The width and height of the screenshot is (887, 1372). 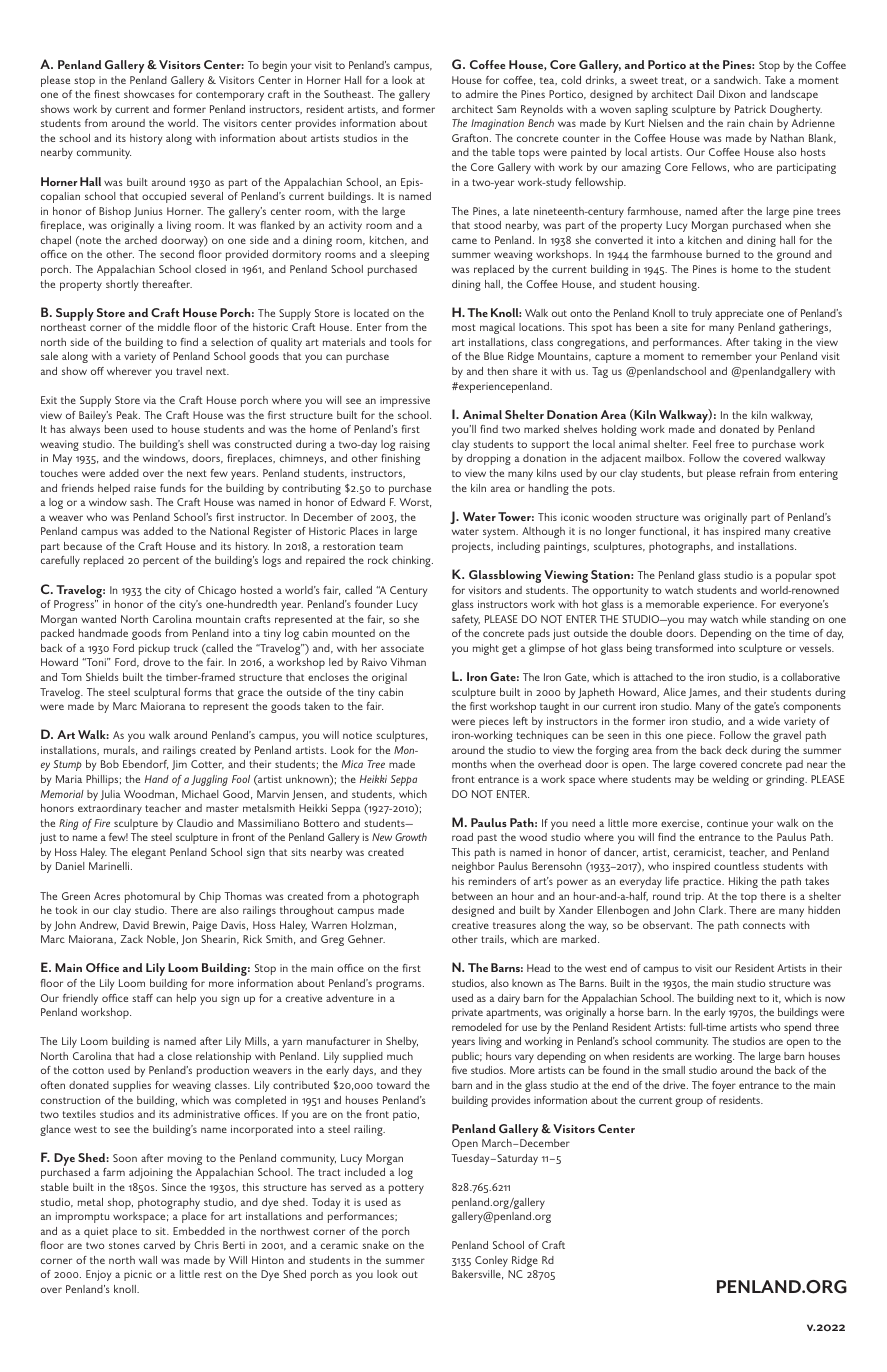 I want to click on group, so click(x=689, y=1102).
